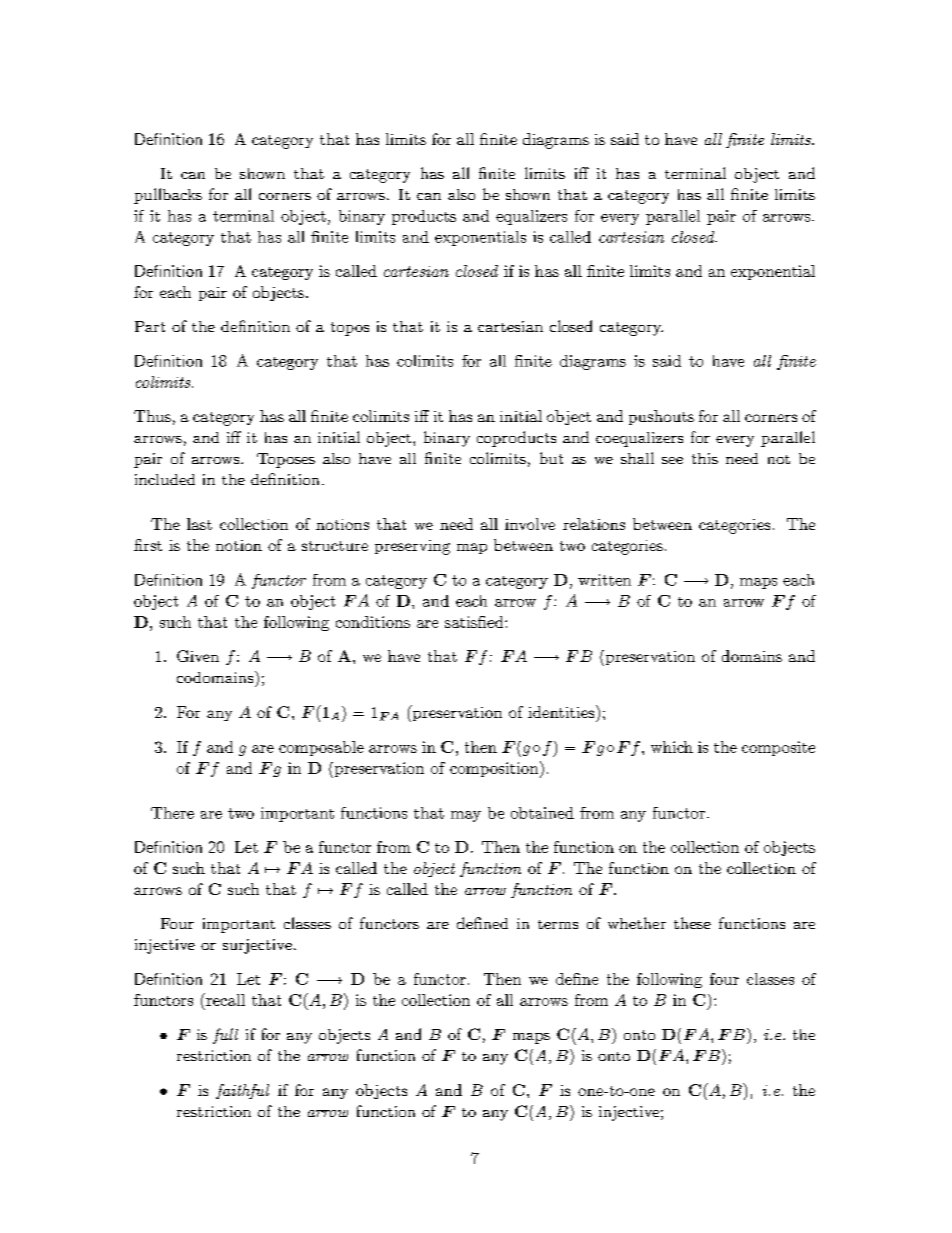 This screenshot has height=1233, width=952. I want to click on satisfied, so click(475, 622).
